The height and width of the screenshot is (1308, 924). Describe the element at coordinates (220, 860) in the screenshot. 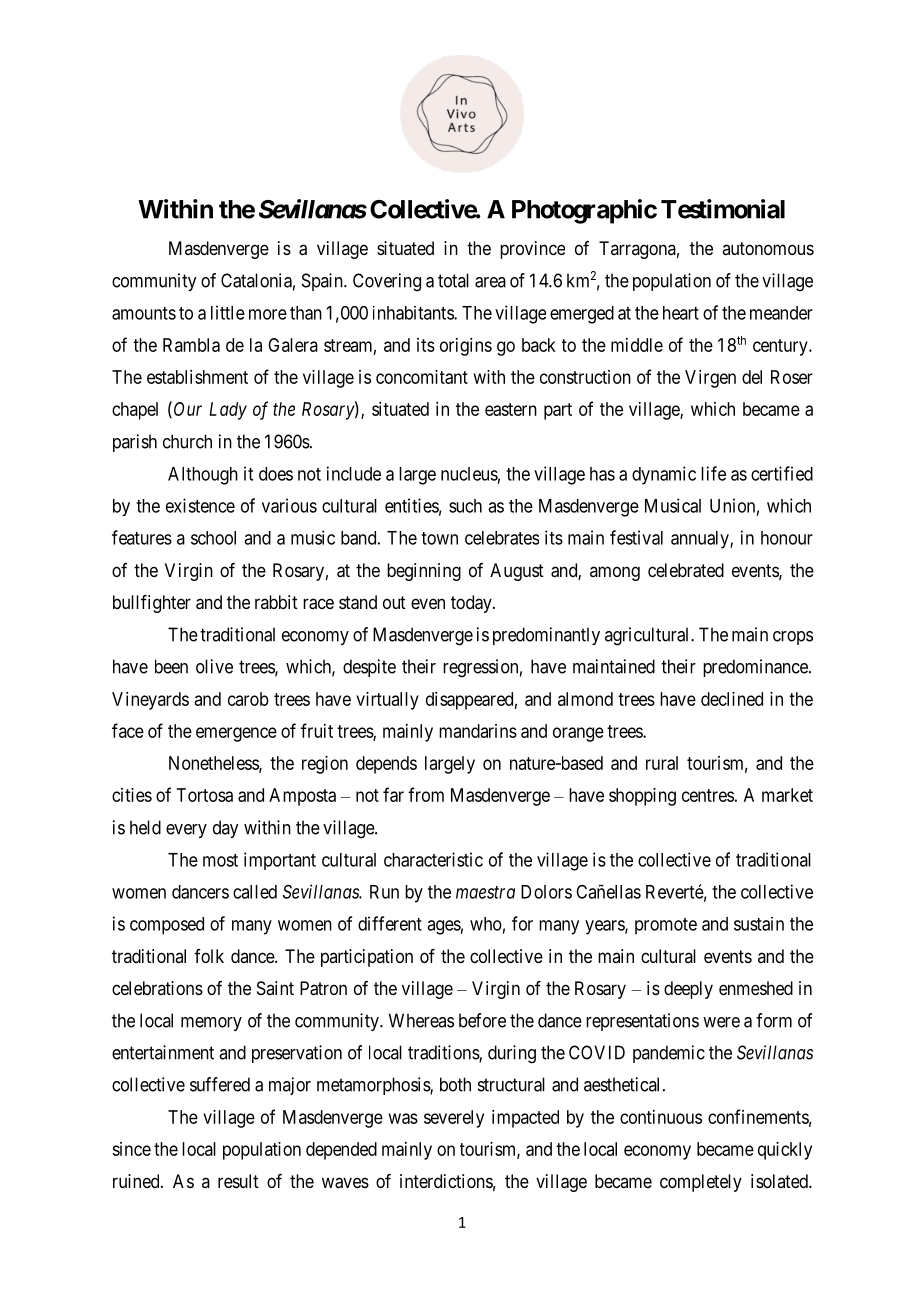

I see `most` at that location.
